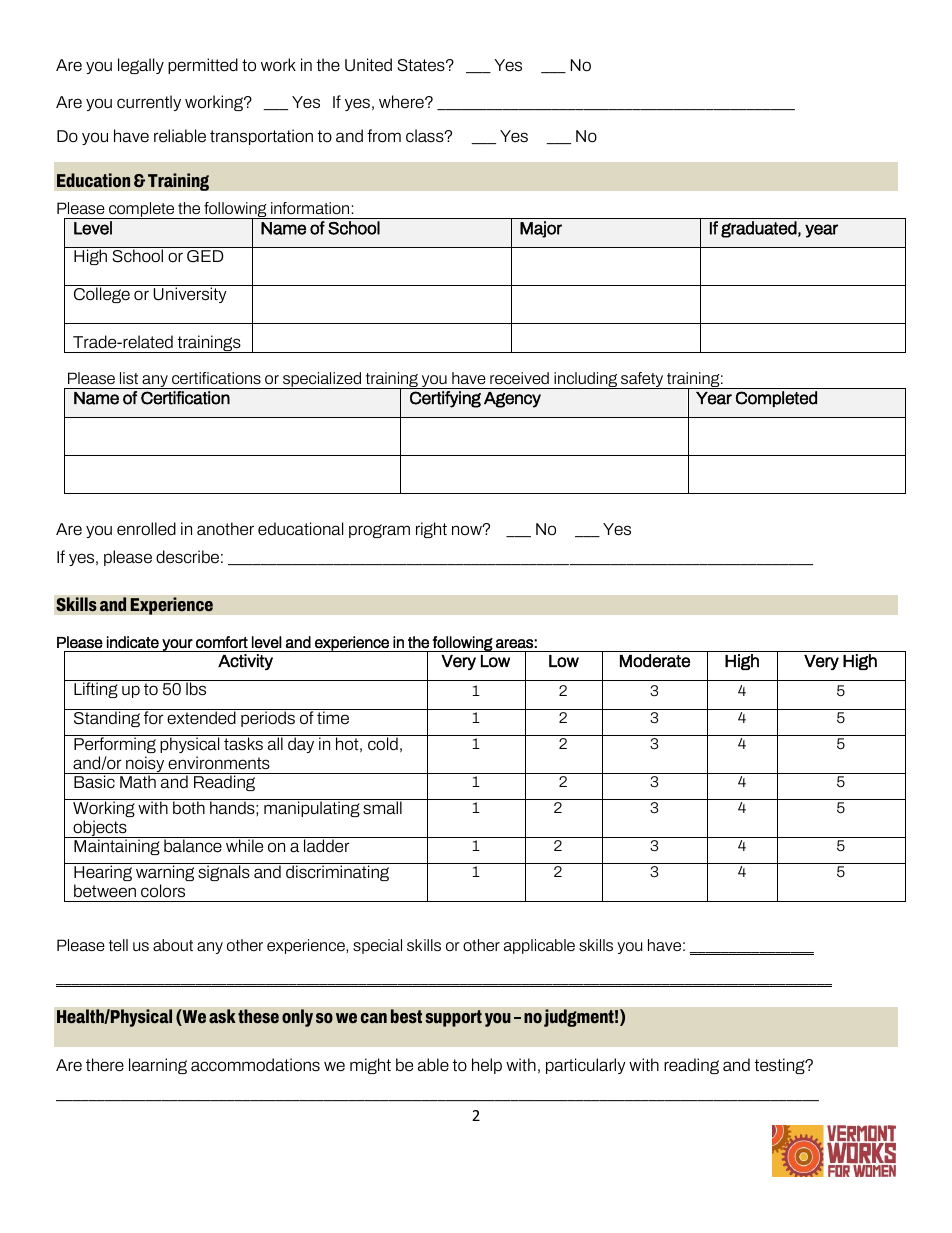 The image size is (952, 1233). I want to click on Moderate, so click(655, 661).
